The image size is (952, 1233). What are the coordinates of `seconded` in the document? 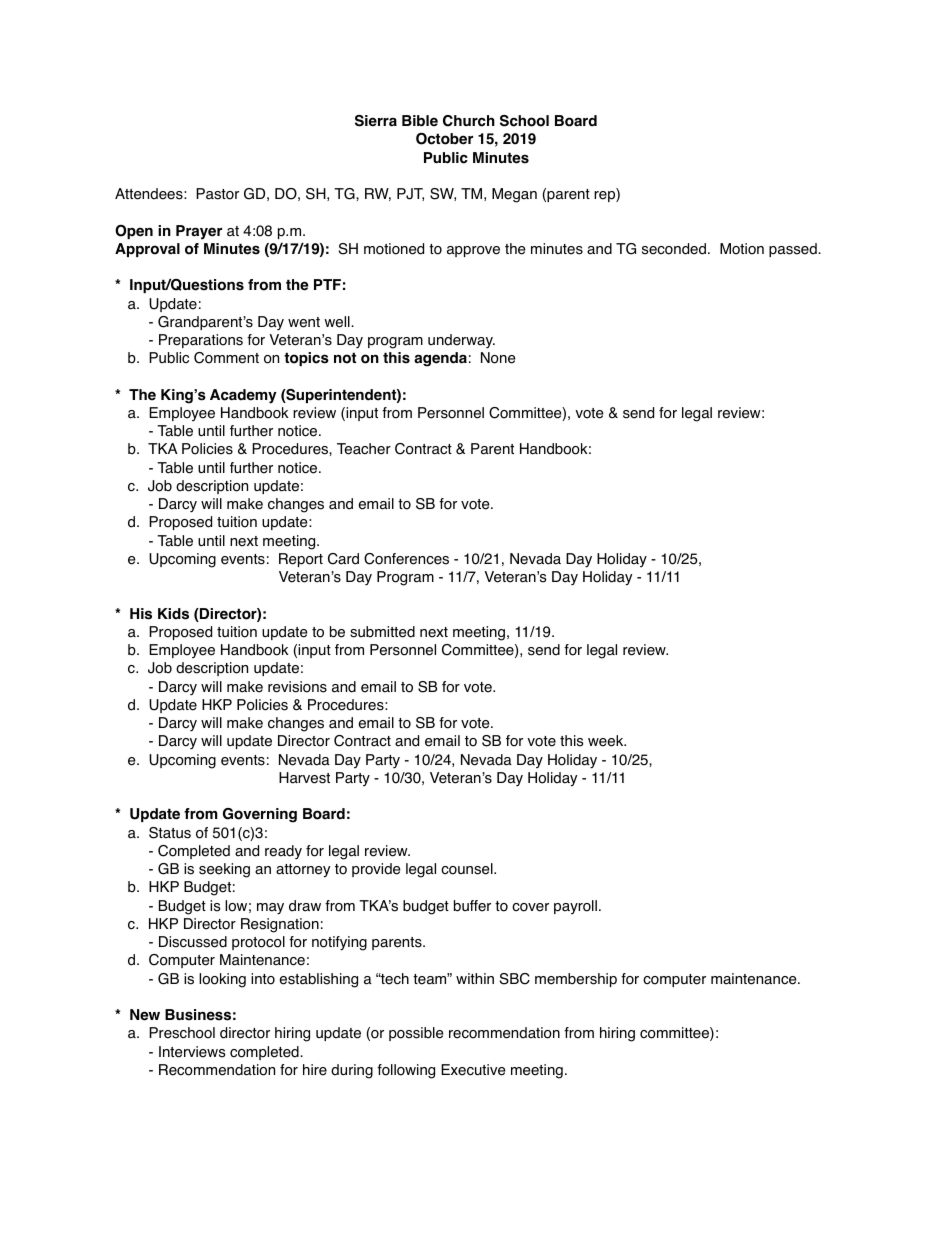 It's located at (674, 249).
